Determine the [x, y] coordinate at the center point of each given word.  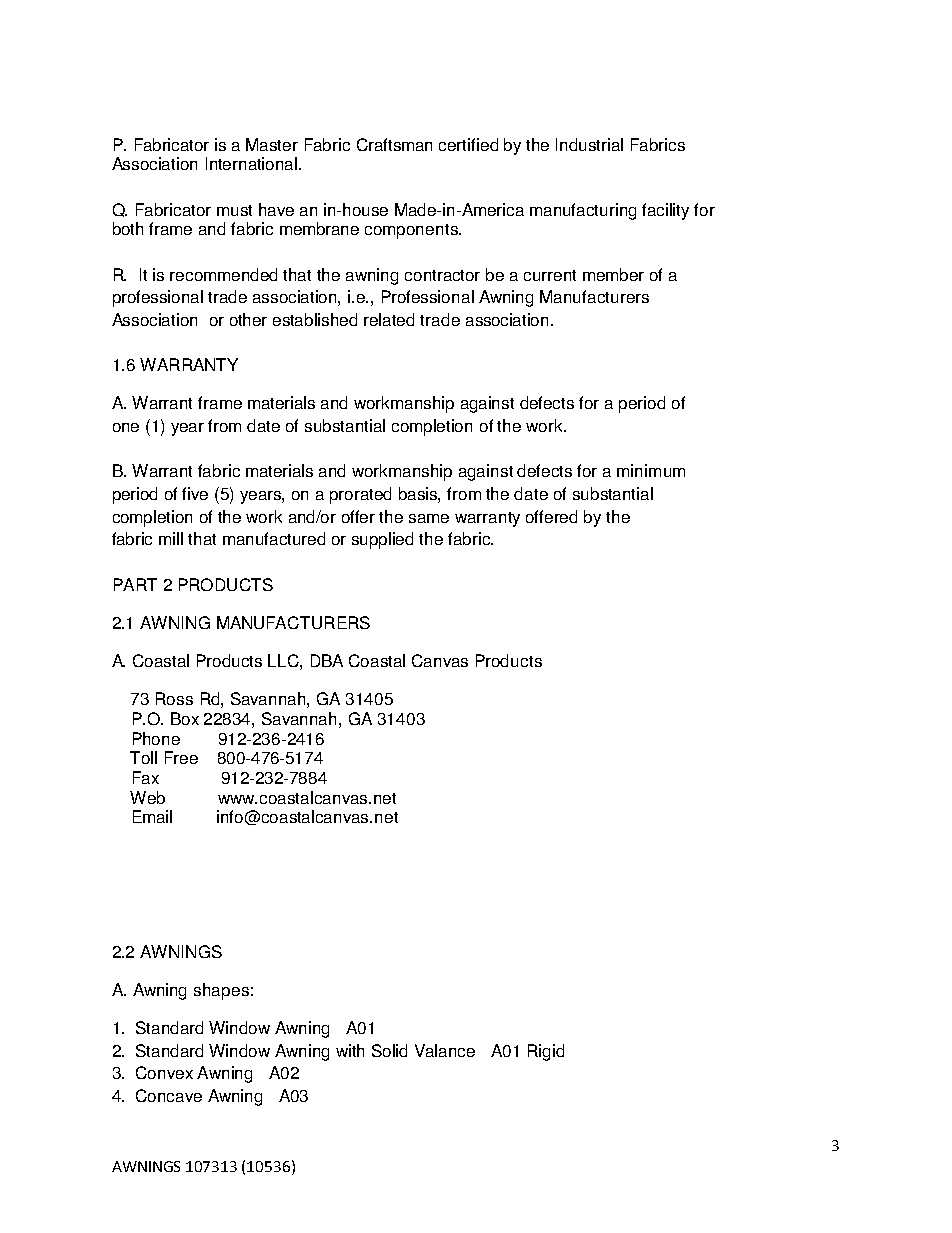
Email [152, 816]
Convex [164, 1072]
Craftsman [394, 144]
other [248, 319]
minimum [651, 470]
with [350, 1050]
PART [135, 584]
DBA [327, 660]
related [389, 319]
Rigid [546, 1052]
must [234, 210]
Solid [389, 1050]
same [429, 518]
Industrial [589, 144]
